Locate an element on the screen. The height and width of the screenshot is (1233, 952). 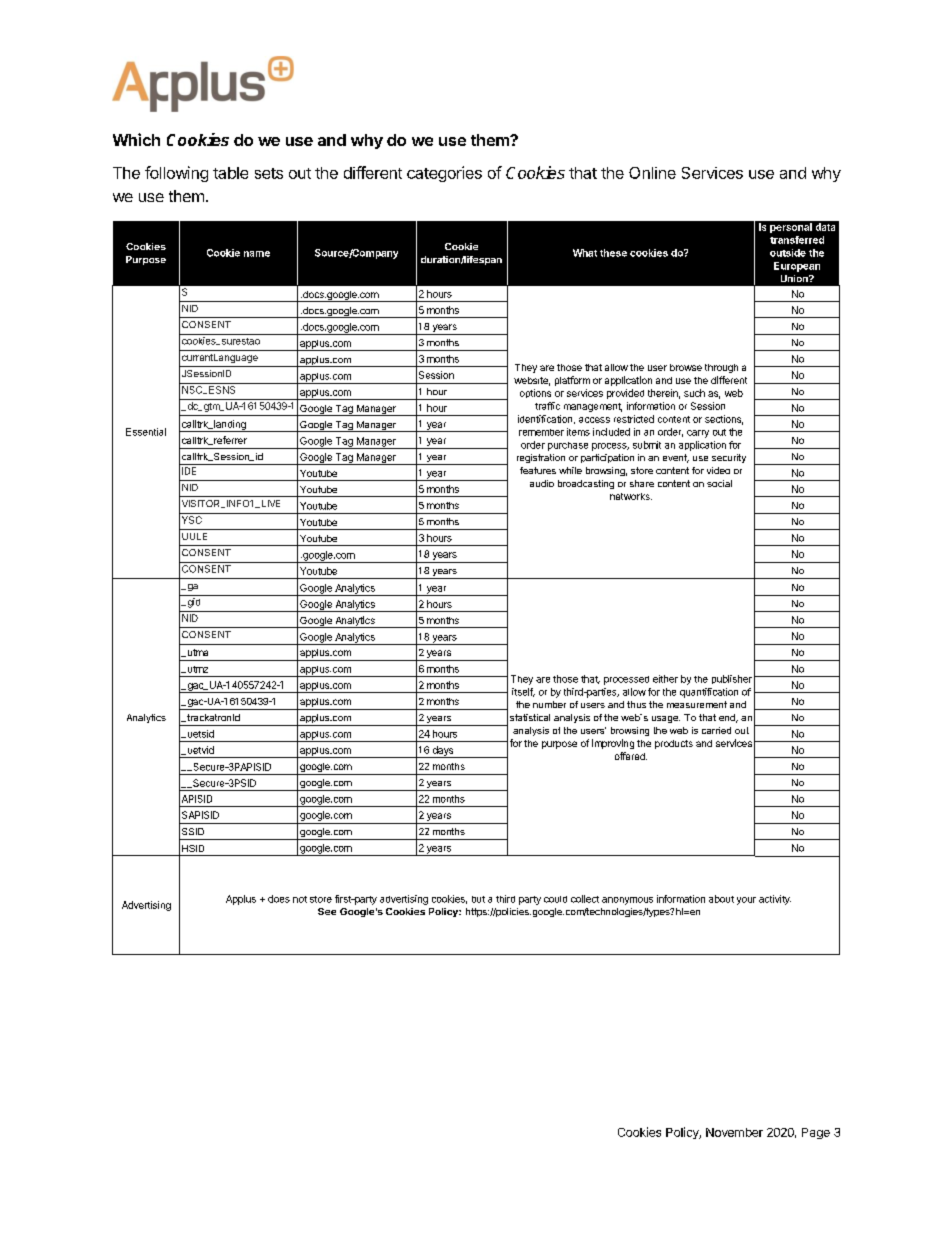
itself is located at coordinates (523, 692).
